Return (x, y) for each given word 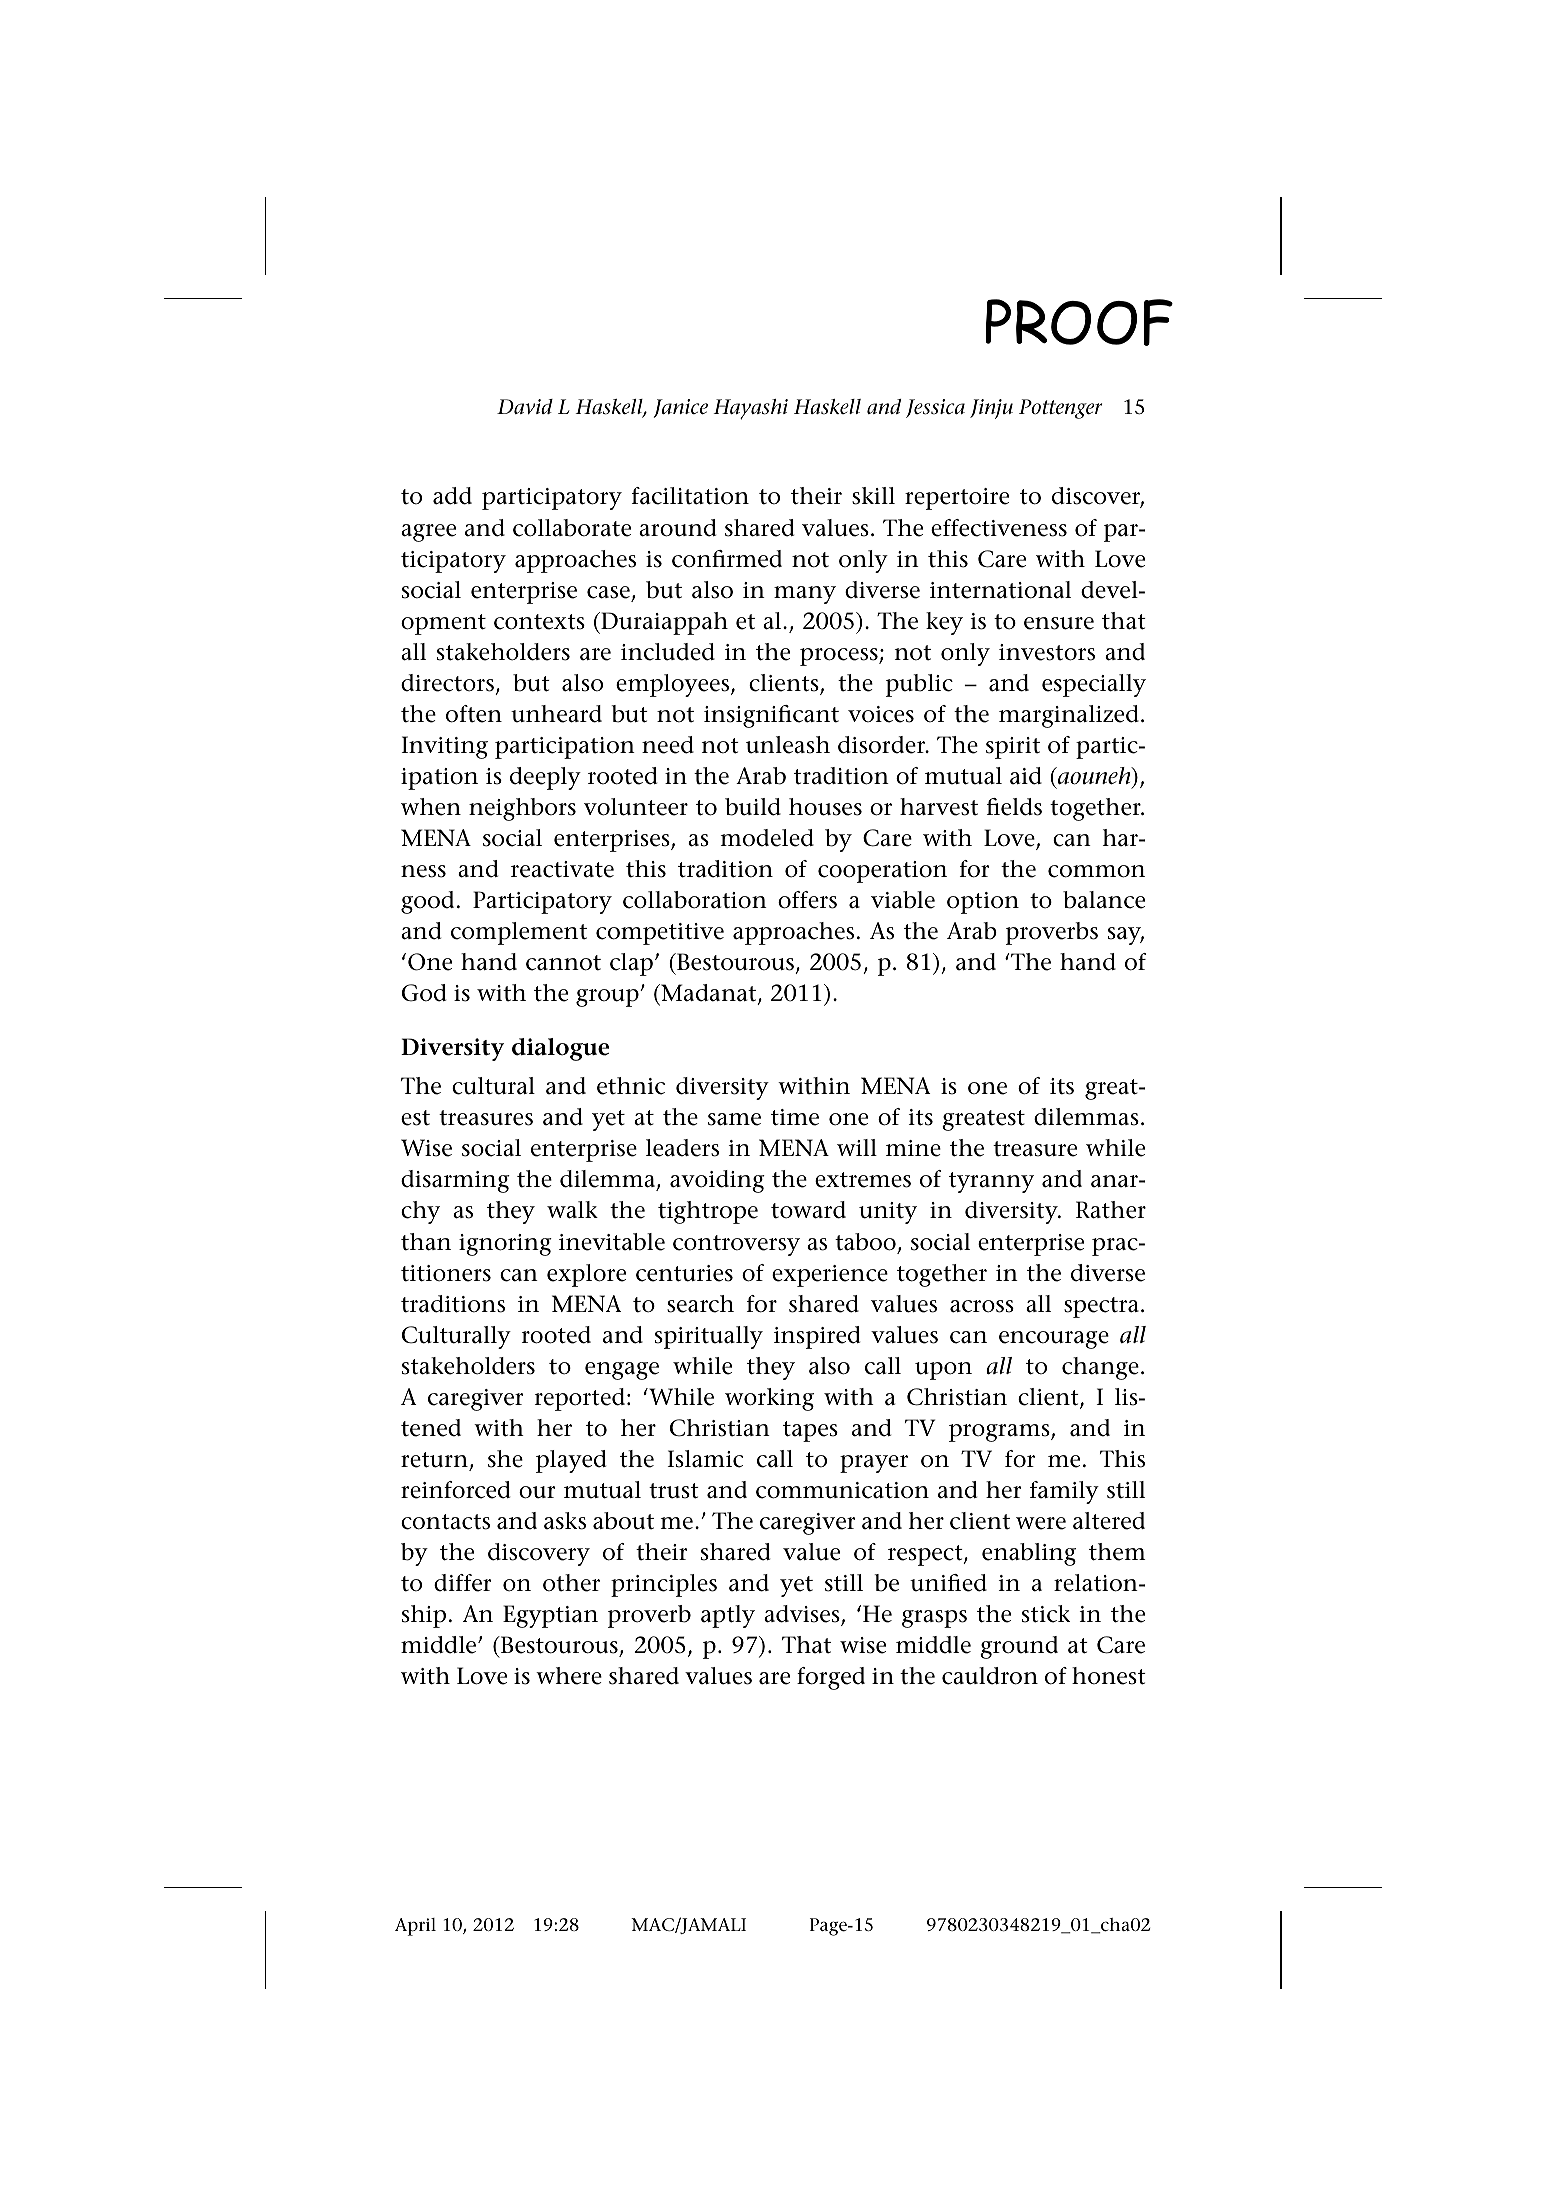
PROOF (1079, 322)
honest (1109, 1676)
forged (831, 1678)
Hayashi (750, 409)
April (415, 1927)
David (525, 406)
